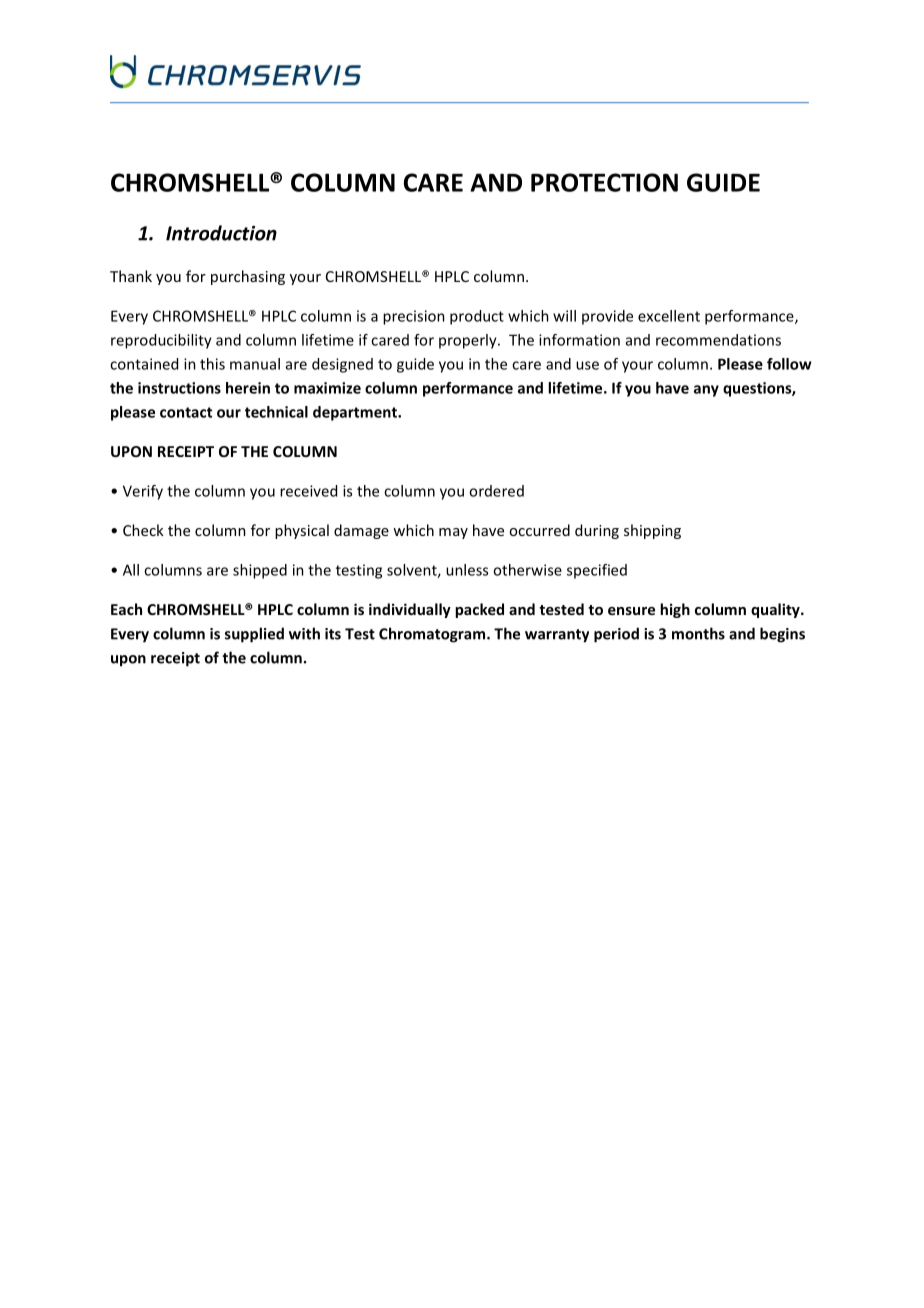  I want to click on Introduction, so click(221, 233).
